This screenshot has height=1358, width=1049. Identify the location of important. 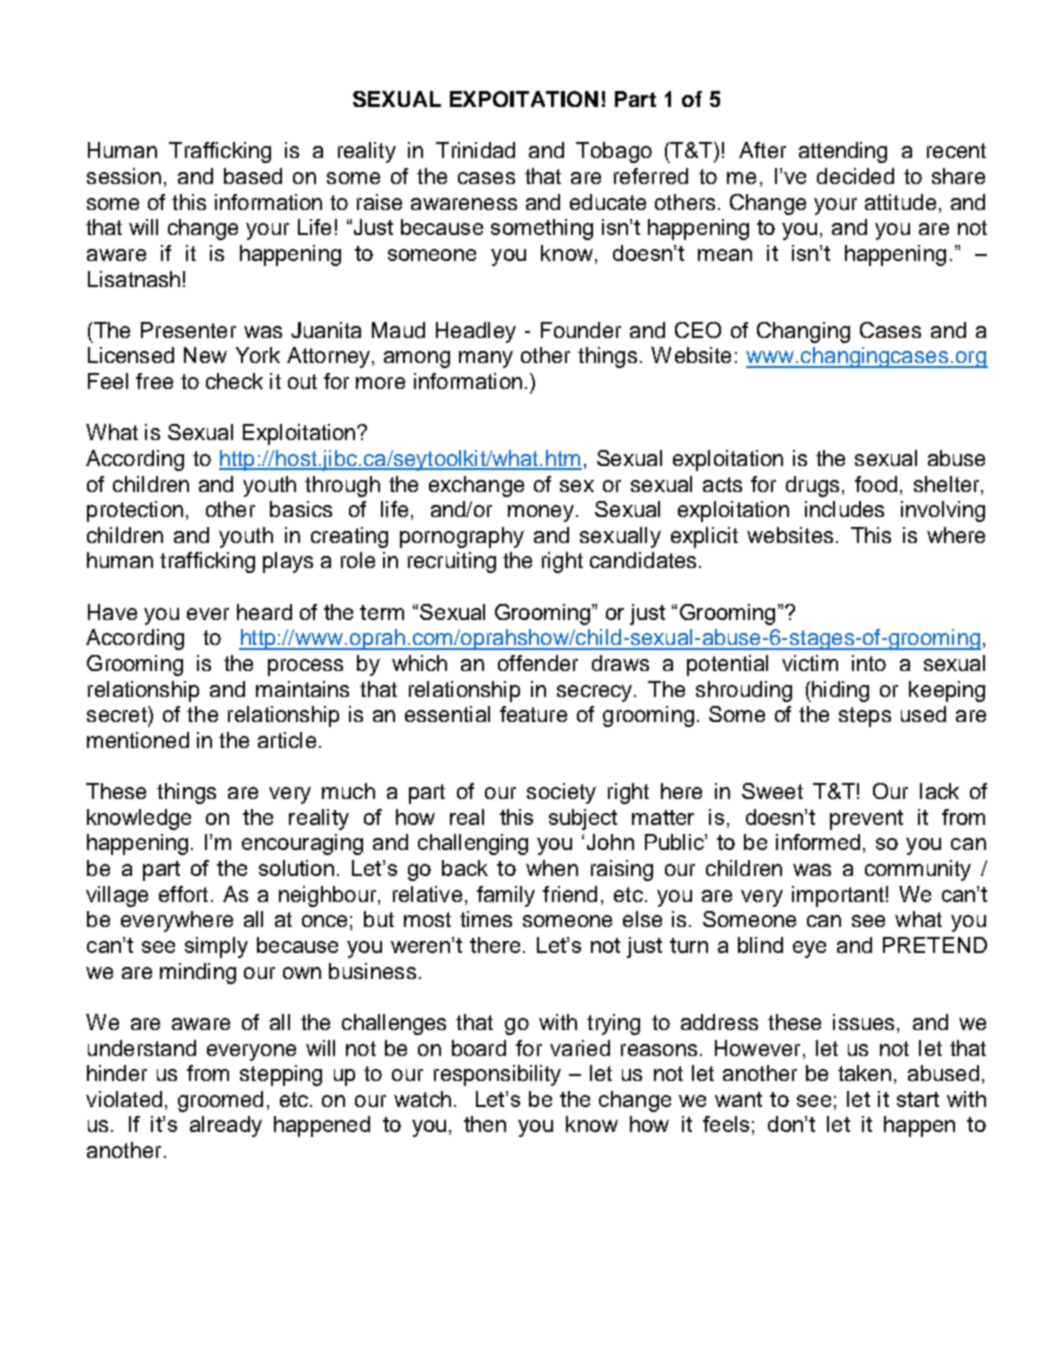
(838, 896).
